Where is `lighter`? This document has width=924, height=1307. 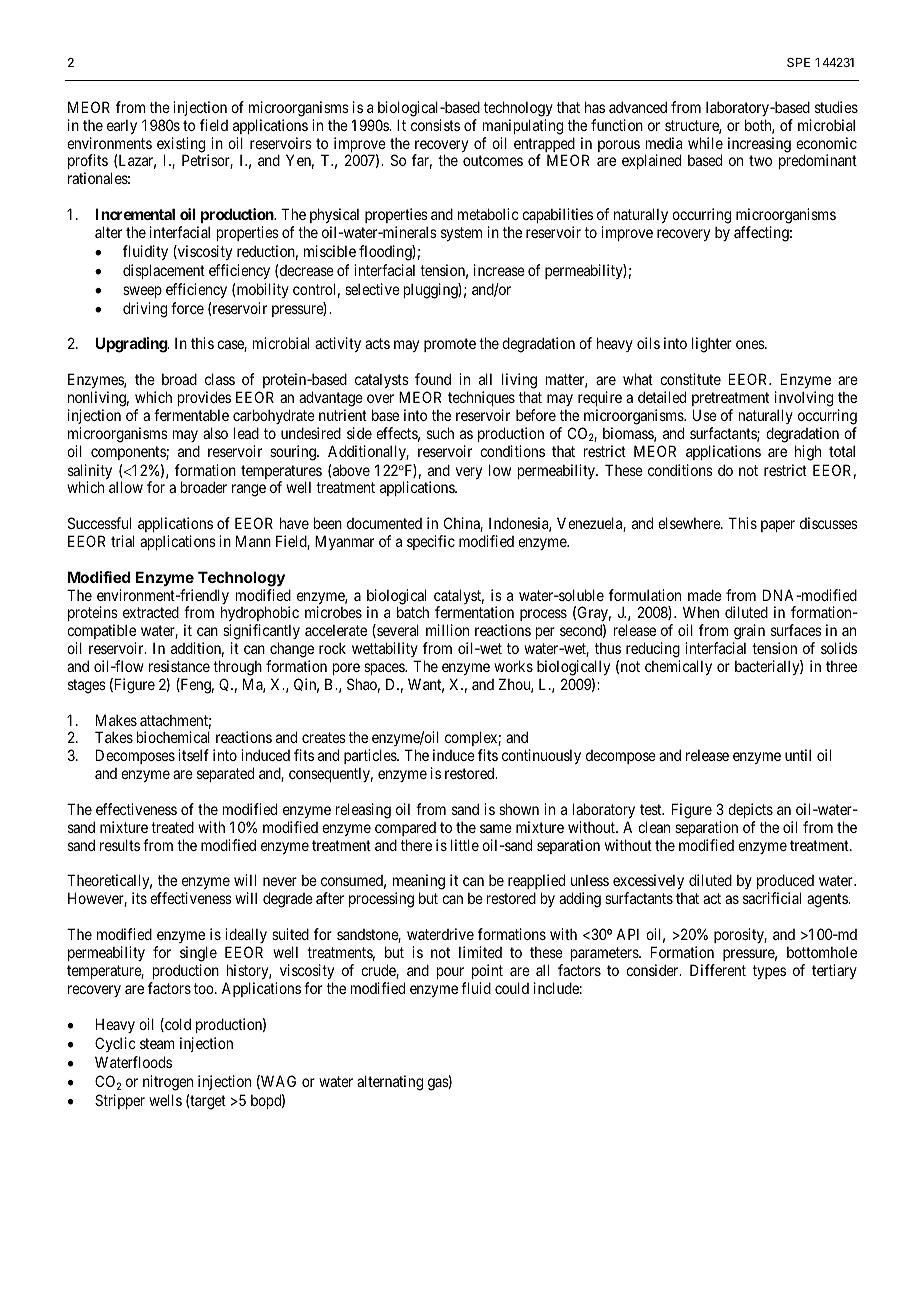
lighter is located at coordinates (712, 345).
